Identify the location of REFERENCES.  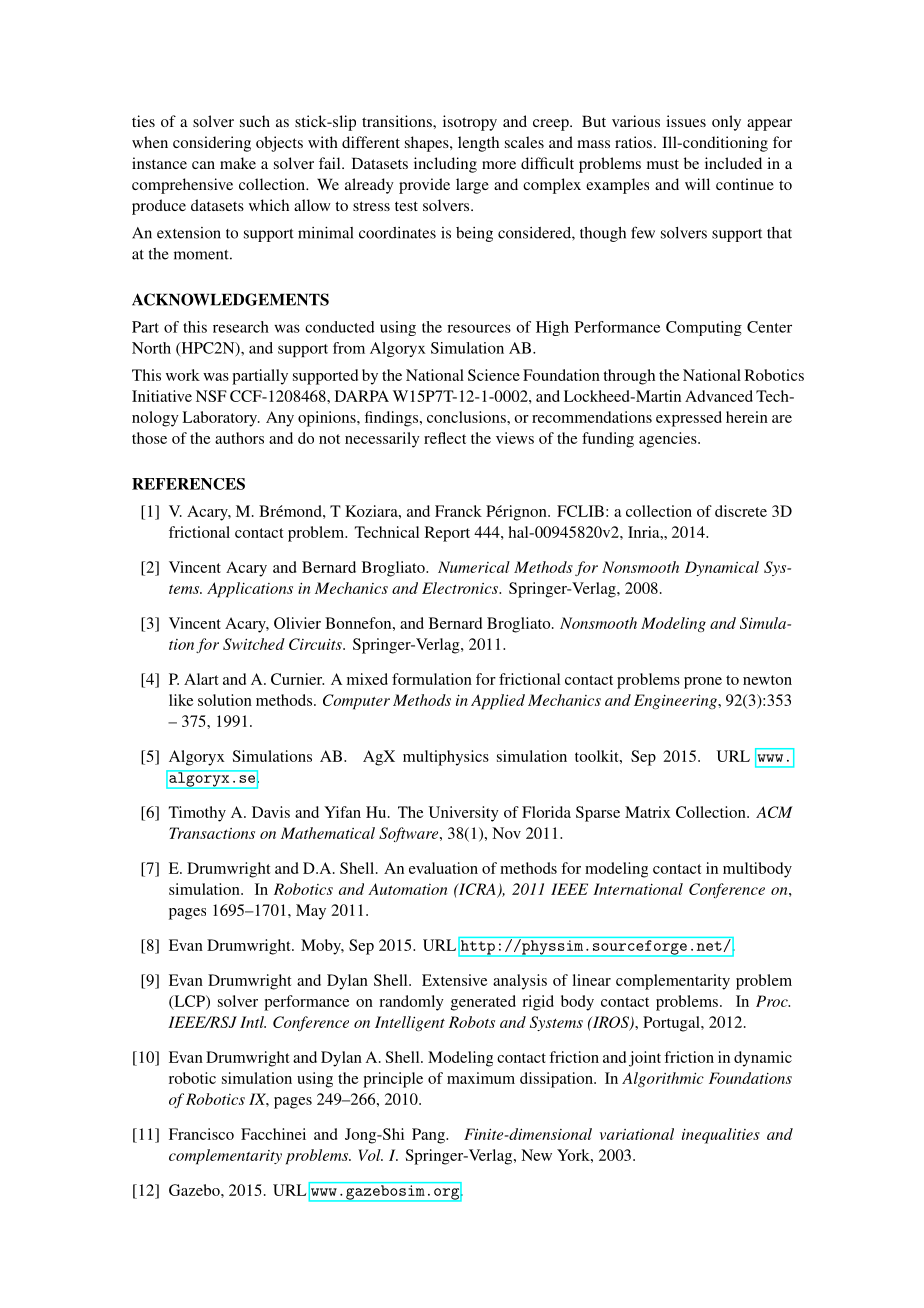
(188, 484).
